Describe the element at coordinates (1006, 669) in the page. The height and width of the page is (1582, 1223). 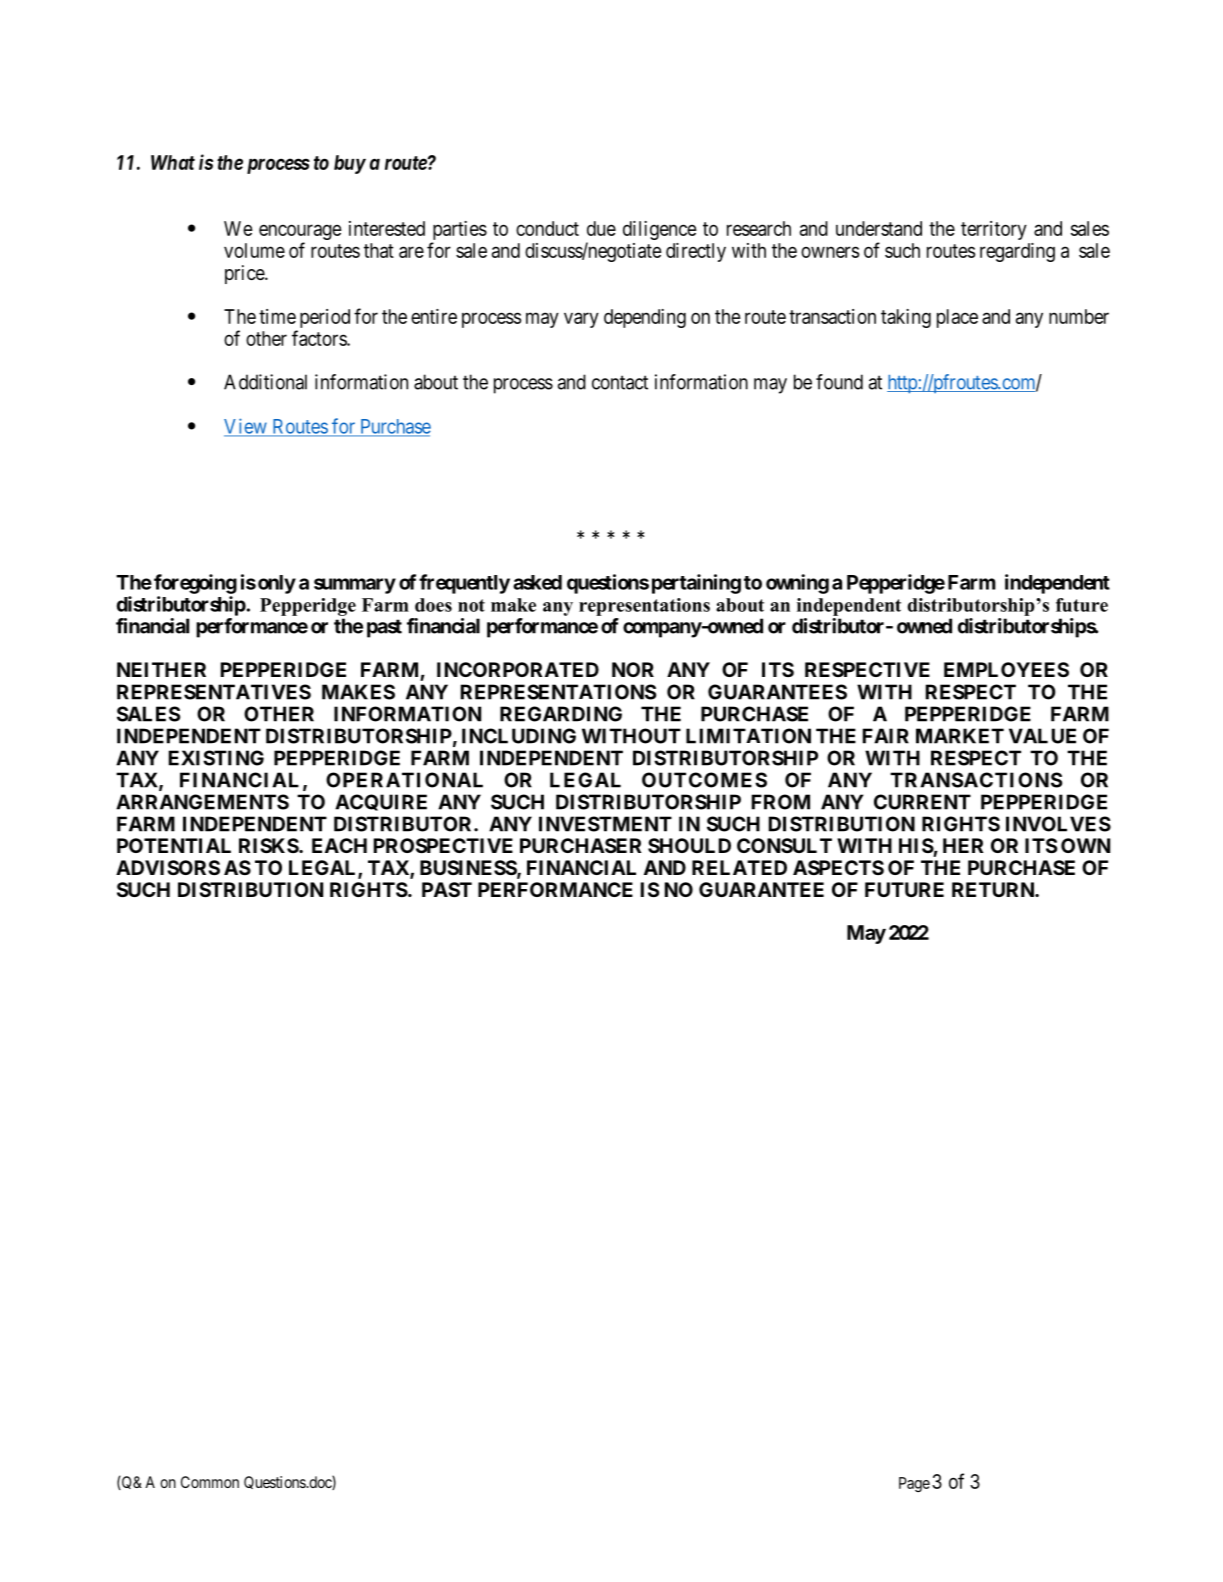
I see `EMPLOYEES` at that location.
